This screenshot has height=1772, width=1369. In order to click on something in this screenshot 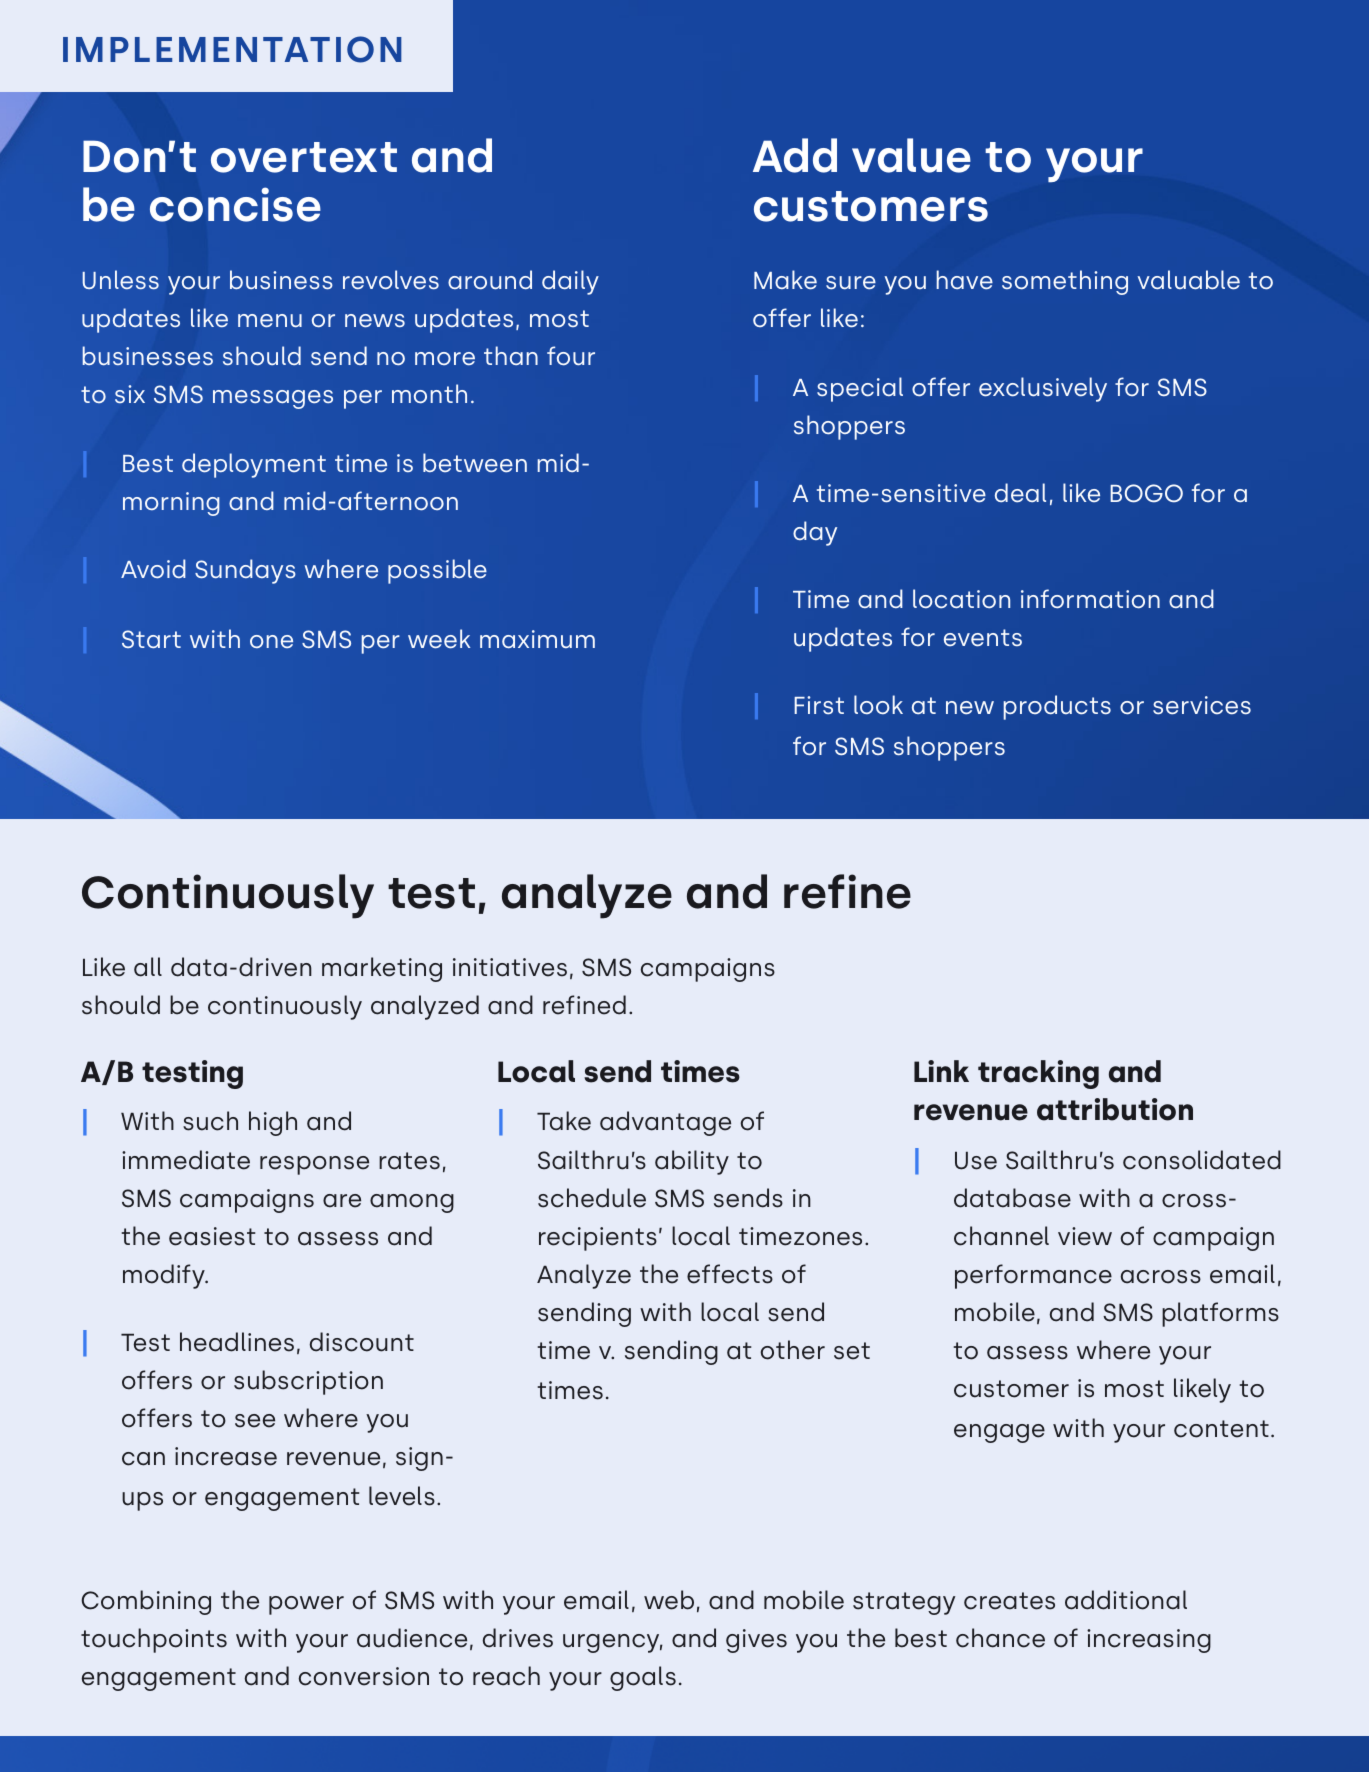, I will do `click(1065, 282)`.
